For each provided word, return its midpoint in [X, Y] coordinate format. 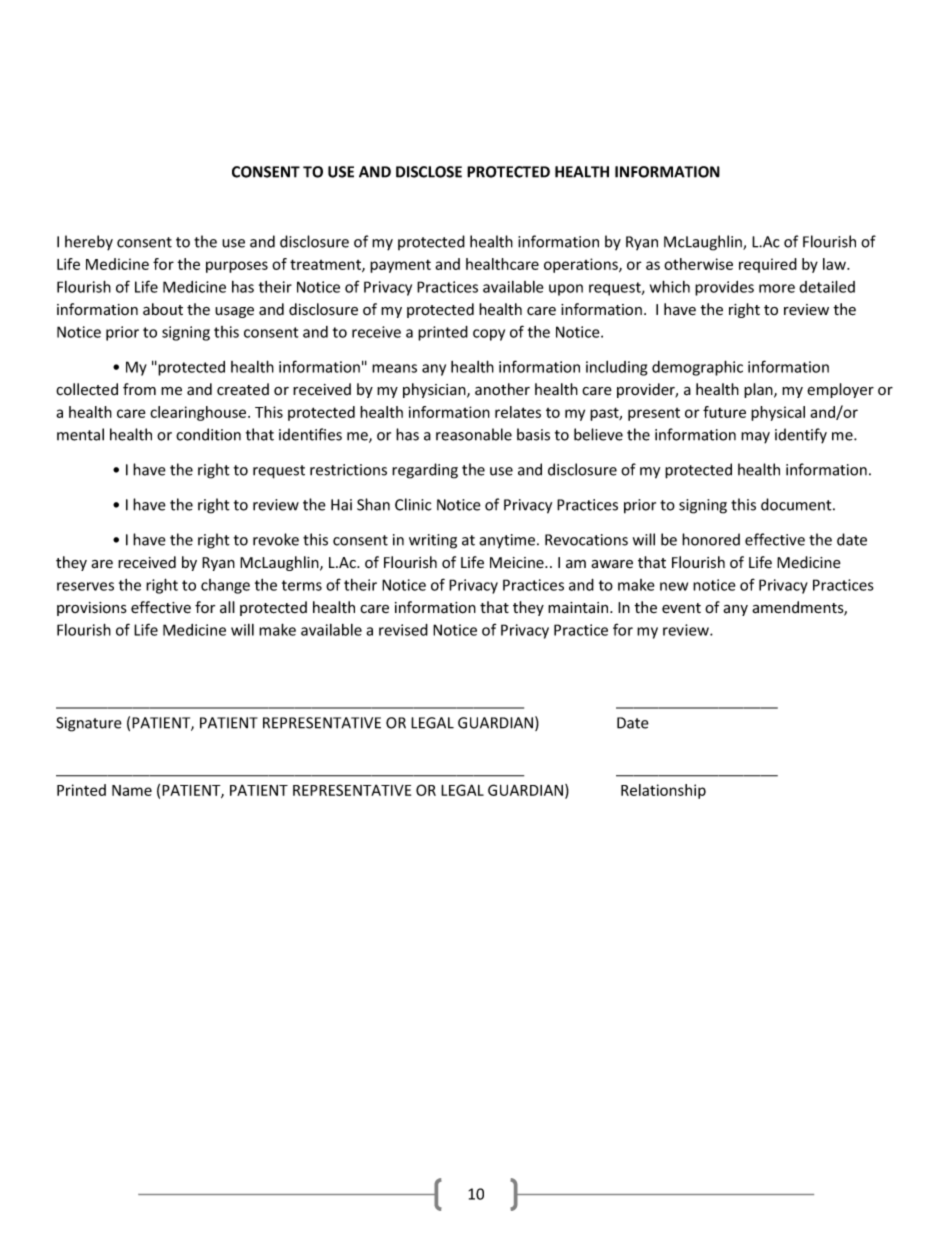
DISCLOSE [429, 172]
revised [403, 630]
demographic [697, 368]
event [681, 608]
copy [489, 335]
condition [208, 434]
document [797, 504]
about [163, 309]
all [227, 607]
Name [132, 790]
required [768, 265]
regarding [425, 471]
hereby [89, 243]
